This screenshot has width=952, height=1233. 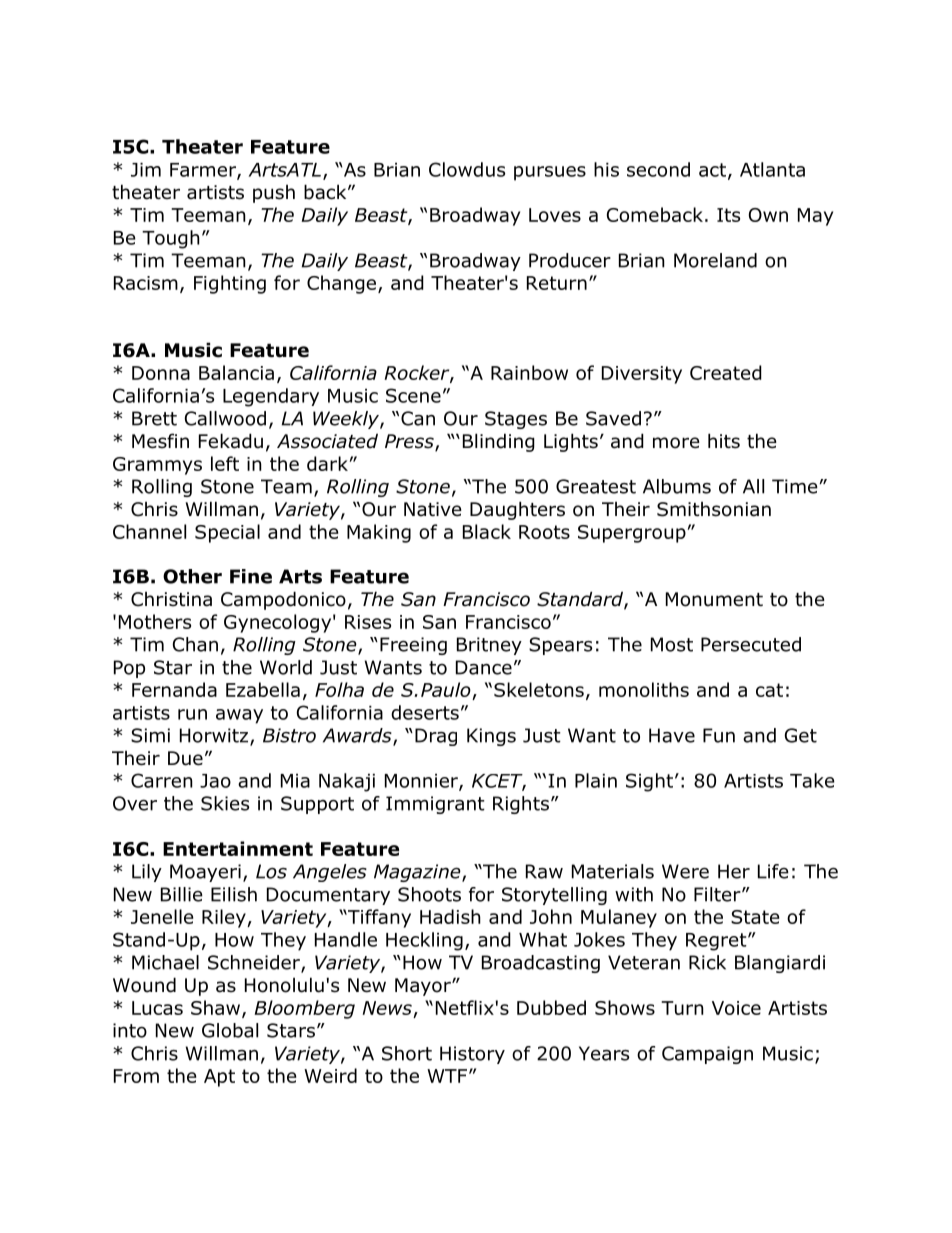 What do you see at coordinates (204, 171) in the screenshot?
I see `Farmer` at bounding box center [204, 171].
